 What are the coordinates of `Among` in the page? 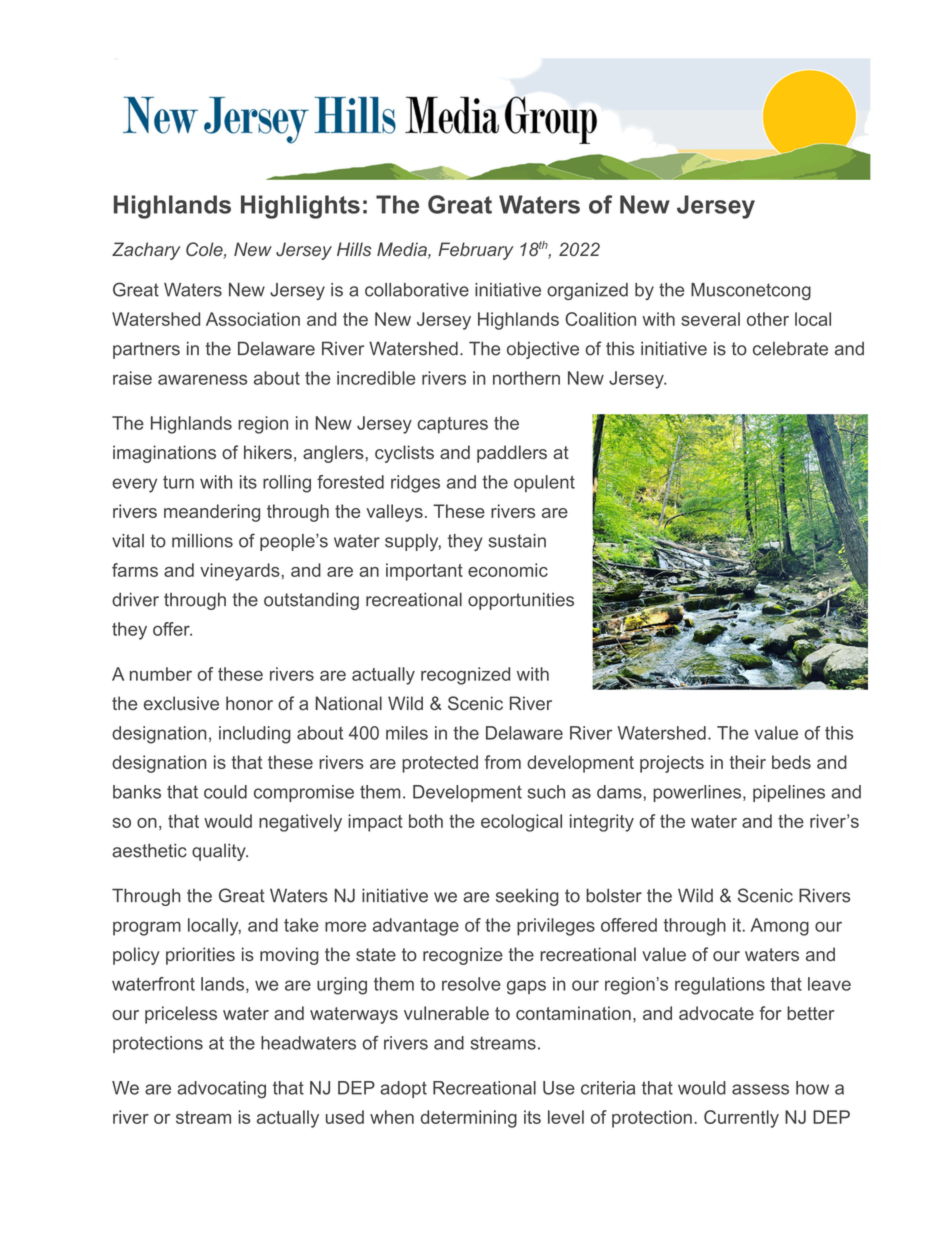 It's located at (780, 927).
